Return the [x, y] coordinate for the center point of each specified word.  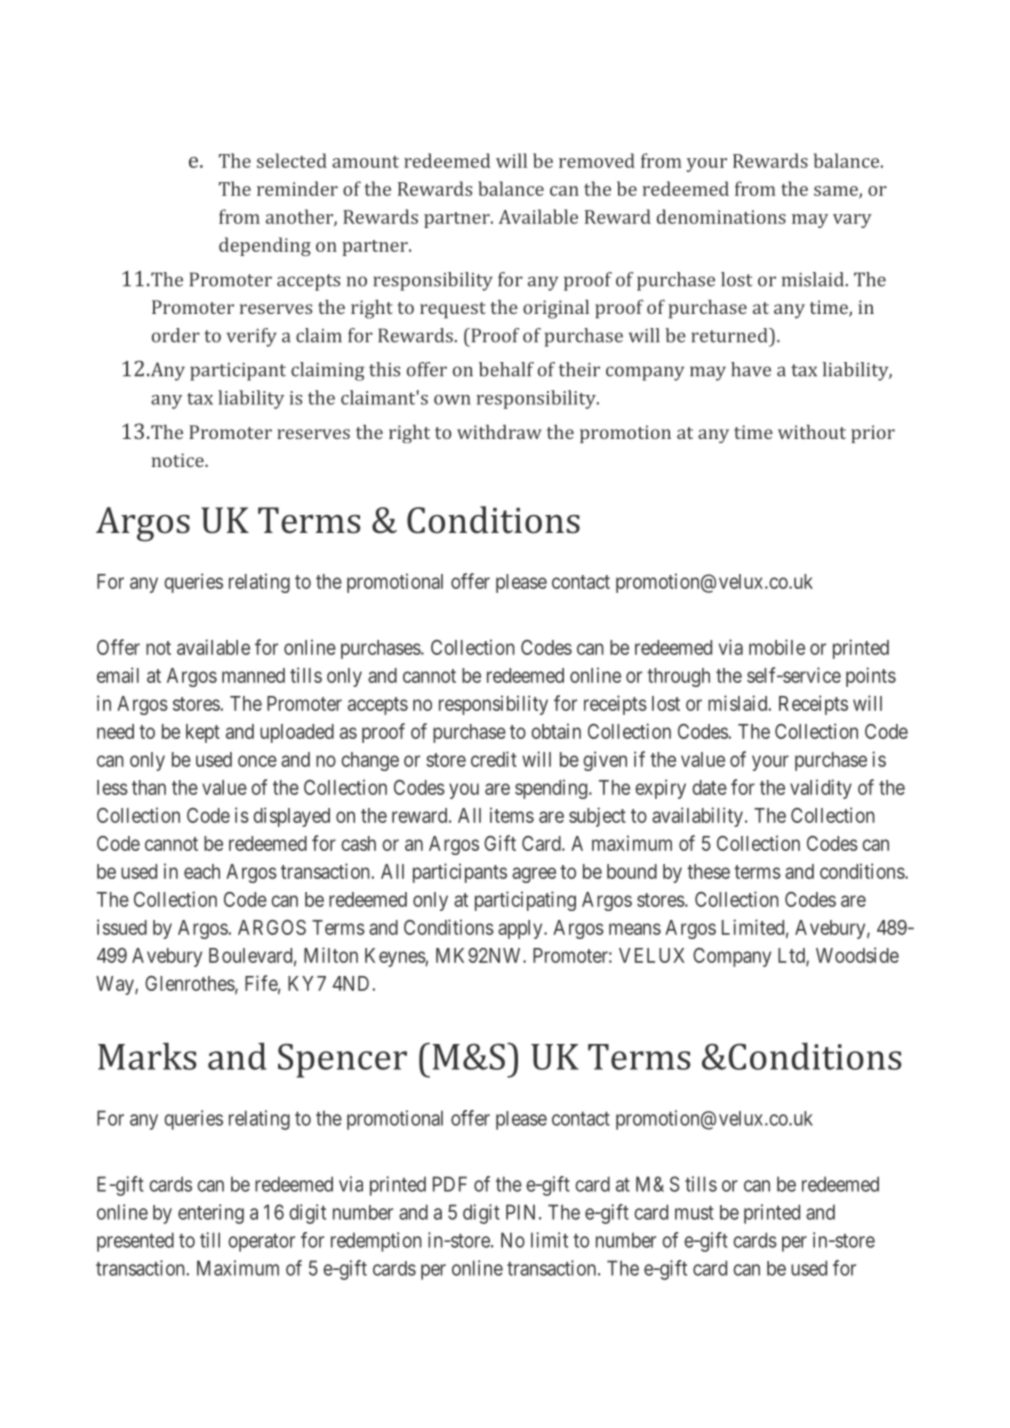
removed [597, 160]
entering [211, 1214]
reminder [297, 188]
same [837, 192]
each [202, 871]
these [708, 871]
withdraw [499, 432]
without [812, 432]
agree [534, 875]
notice [179, 460]
